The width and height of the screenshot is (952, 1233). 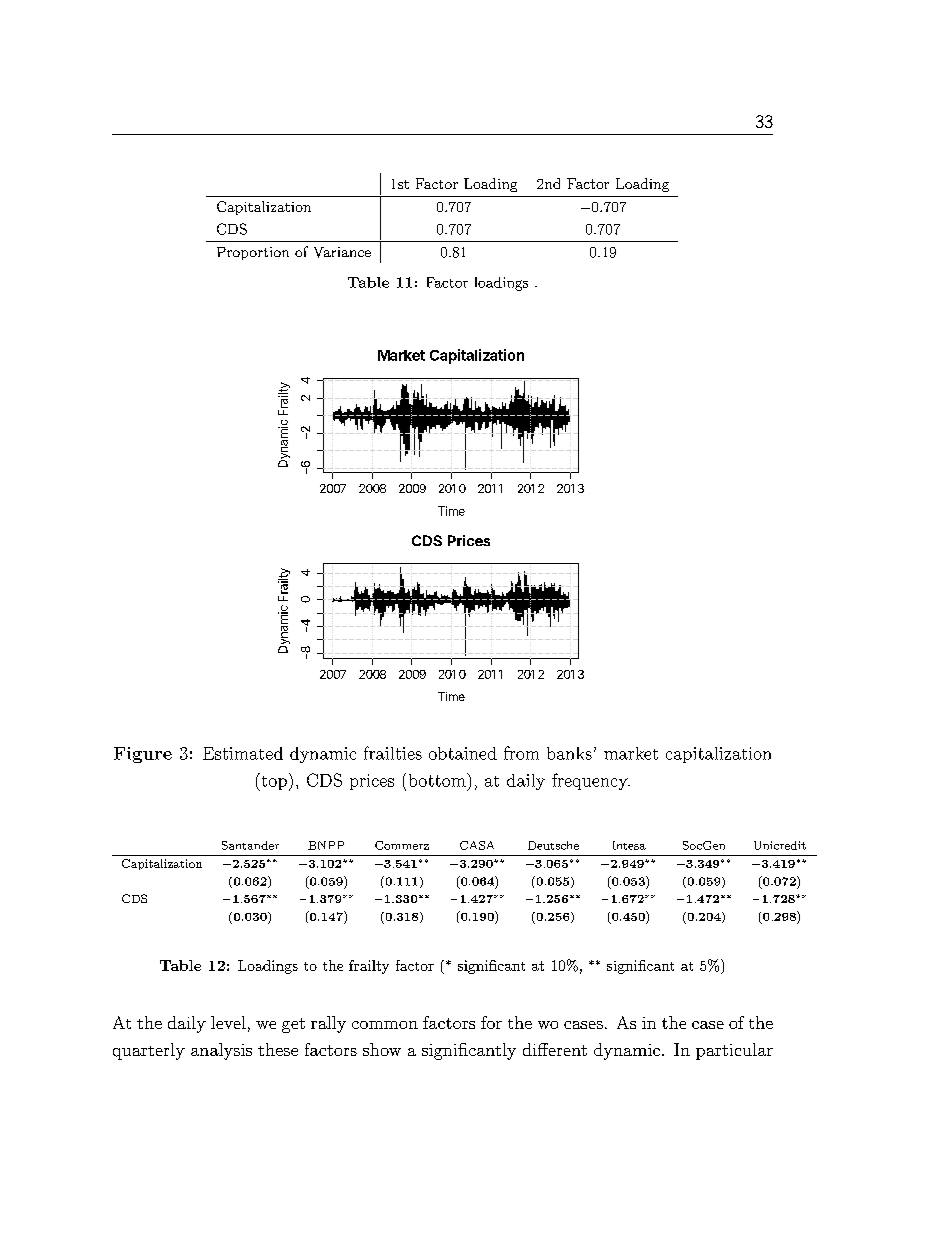 I want to click on from, so click(x=521, y=753).
